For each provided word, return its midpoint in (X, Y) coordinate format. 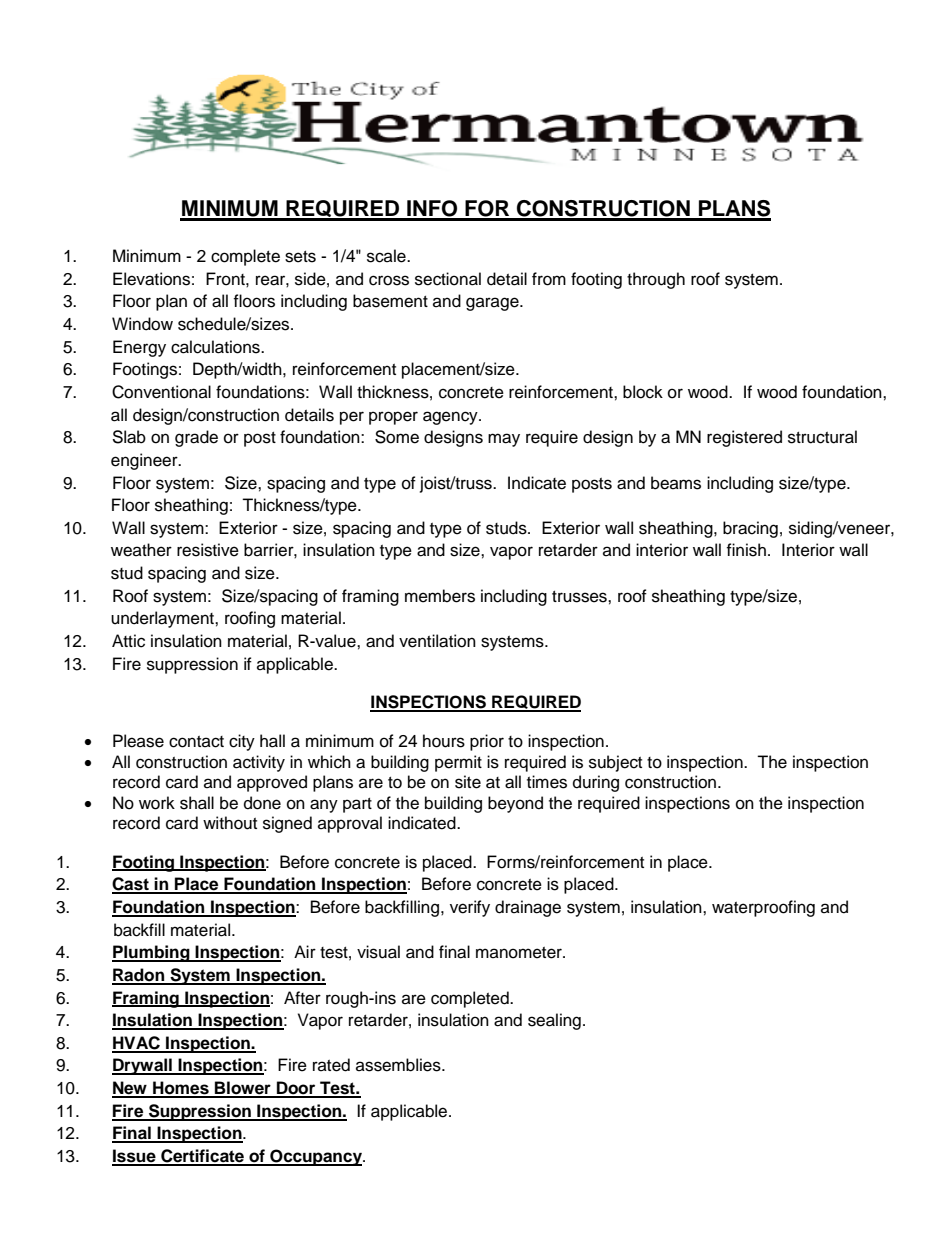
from (549, 279)
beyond (515, 804)
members (440, 596)
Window (142, 324)
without (230, 823)
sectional (448, 279)
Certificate (202, 1157)
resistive (208, 550)
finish (746, 550)
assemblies (399, 1065)
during (596, 783)
